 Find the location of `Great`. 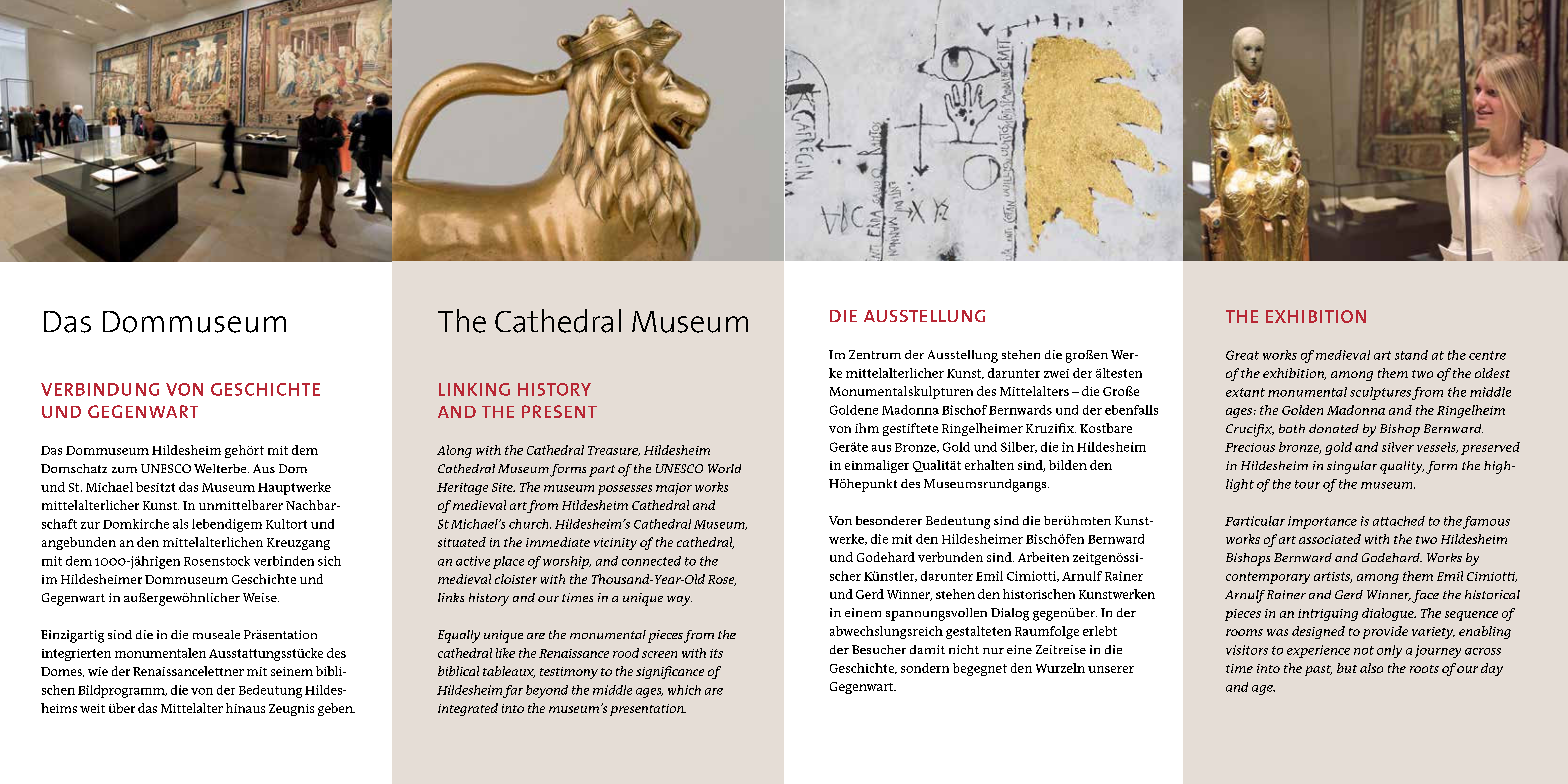

Great is located at coordinates (1242, 355).
